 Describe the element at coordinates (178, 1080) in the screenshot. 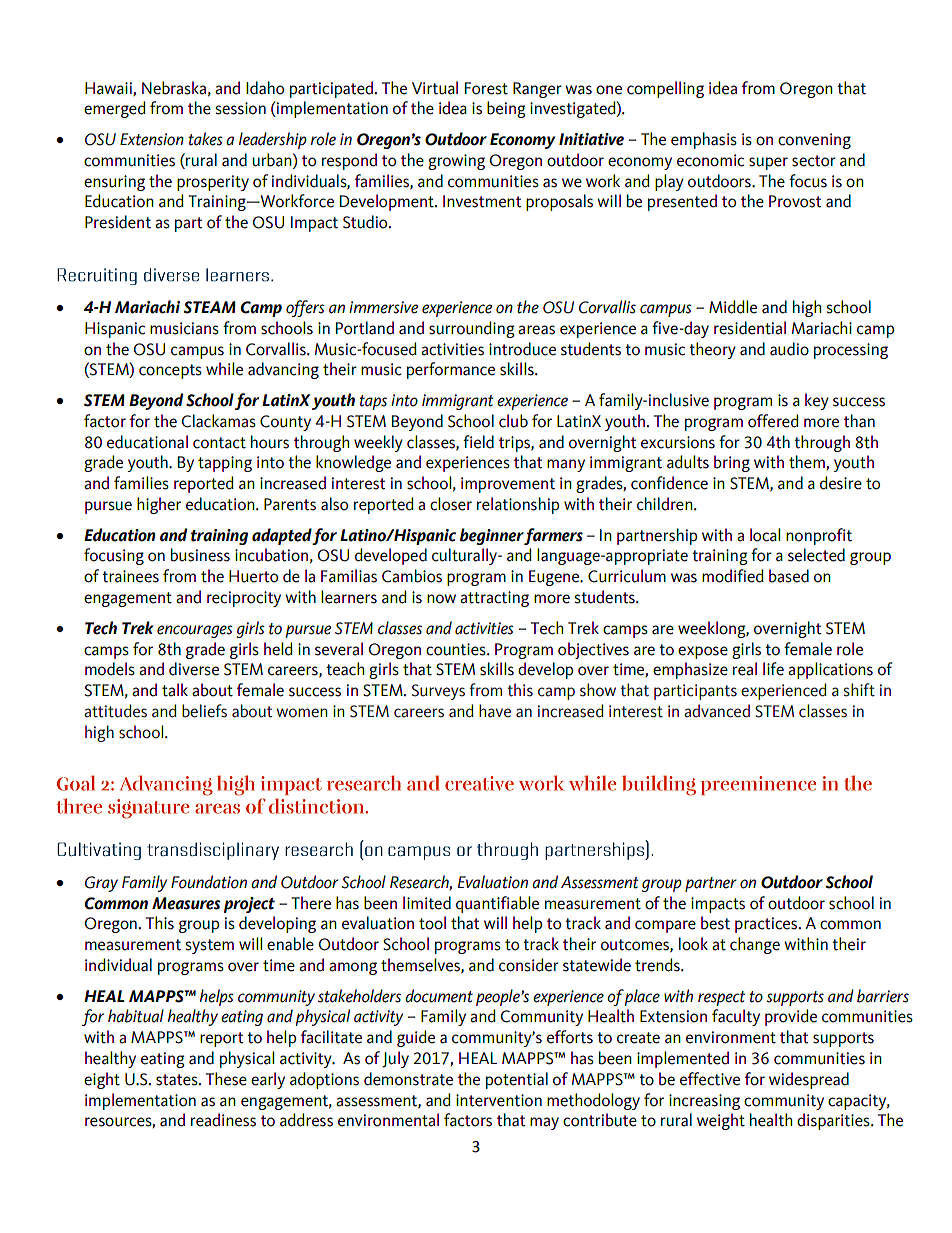

I see `states` at that location.
